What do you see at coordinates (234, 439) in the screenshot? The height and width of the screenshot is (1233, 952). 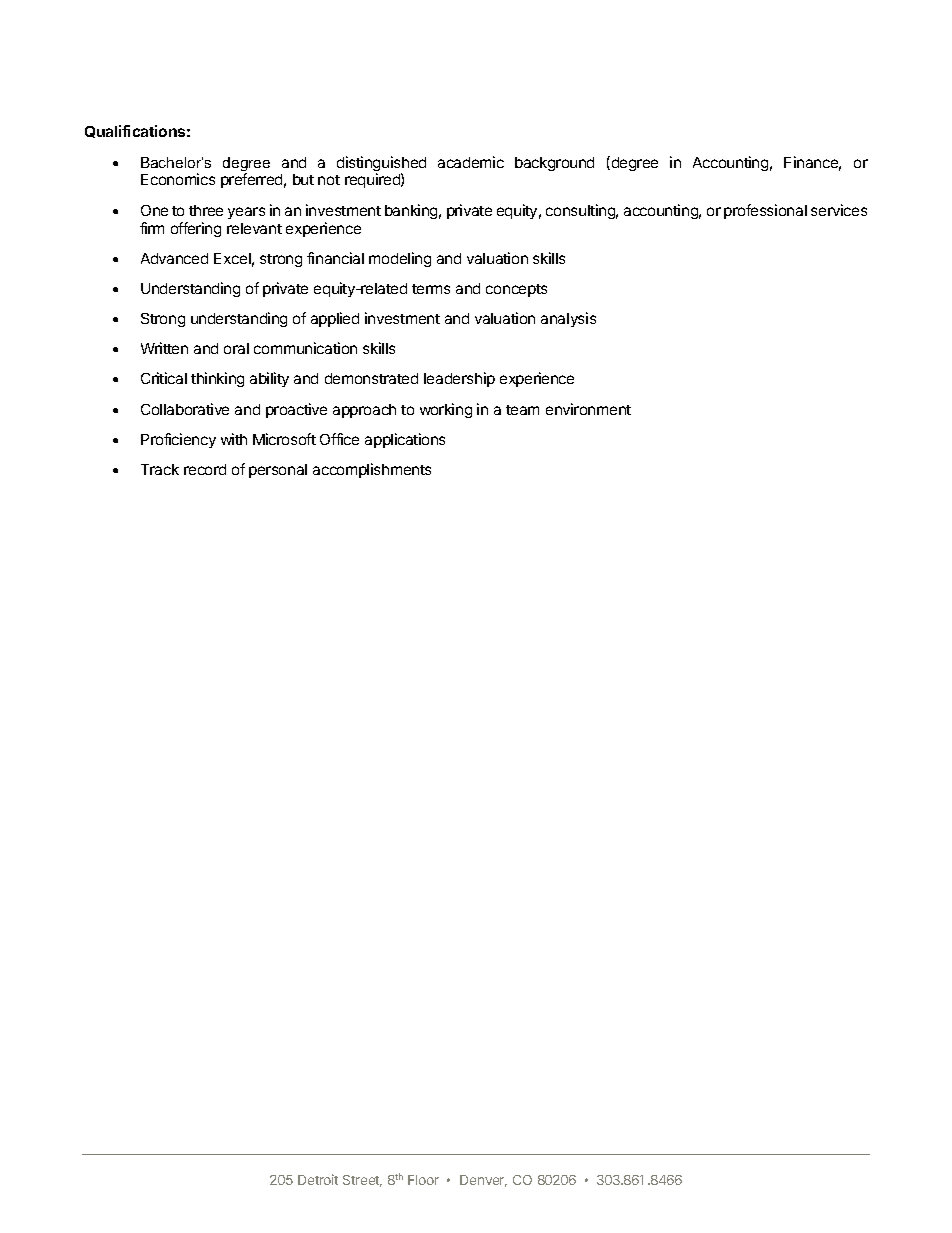 I see `with` at bounding box center [234, 439].
